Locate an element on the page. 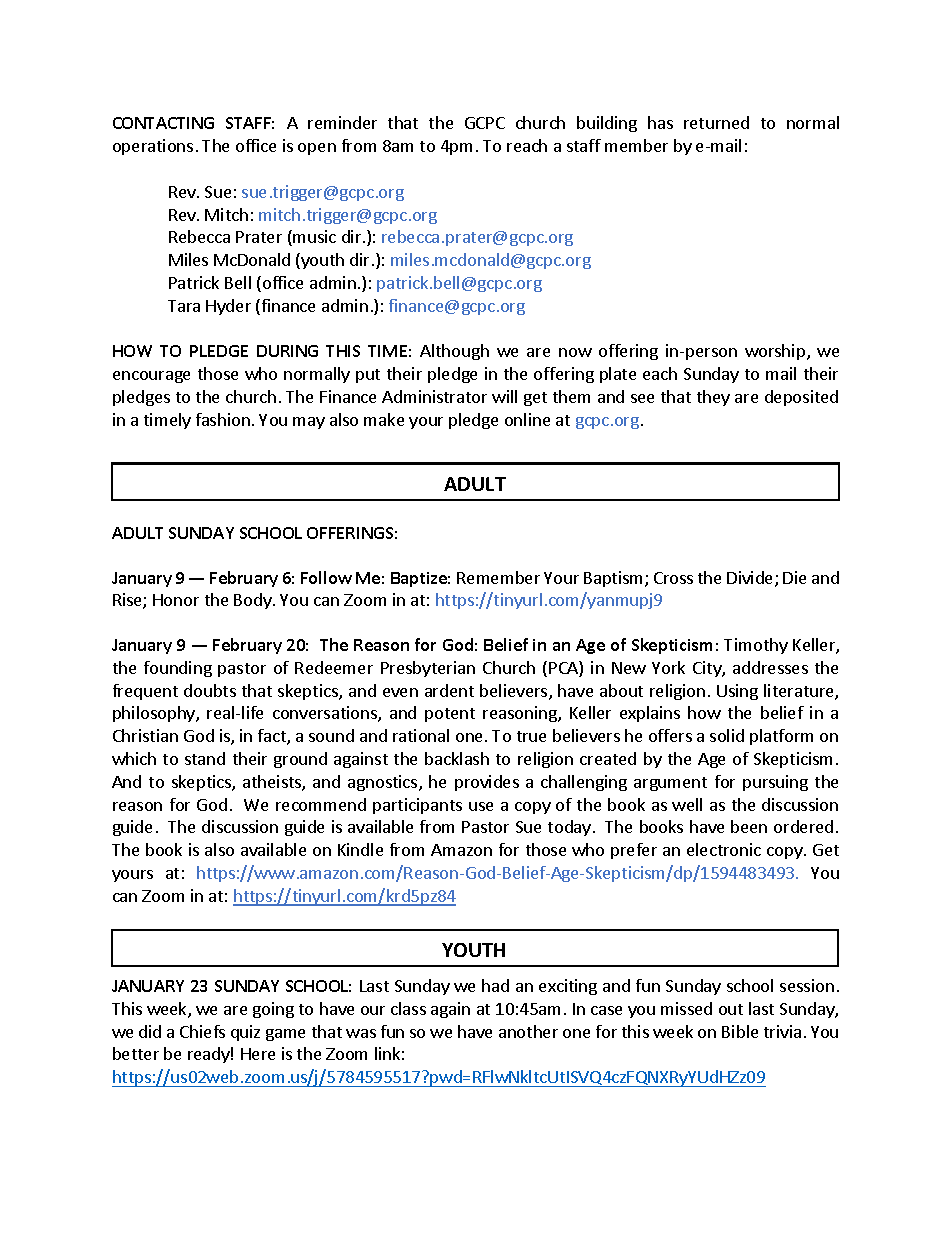 The width and height of the document is (952, 1233). use is located at coordinates (481, 806).
